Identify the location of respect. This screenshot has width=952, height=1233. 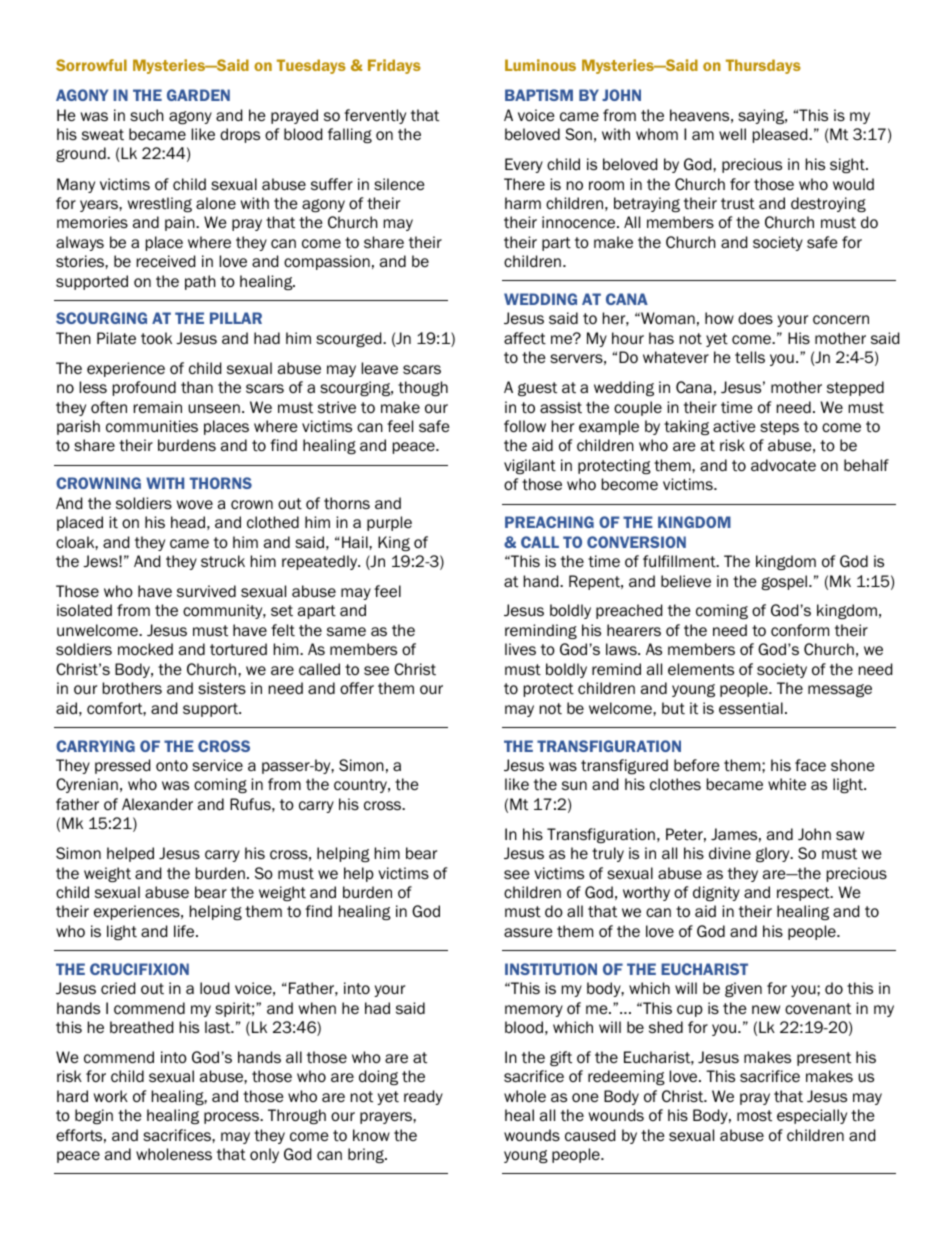
(804, 894).
